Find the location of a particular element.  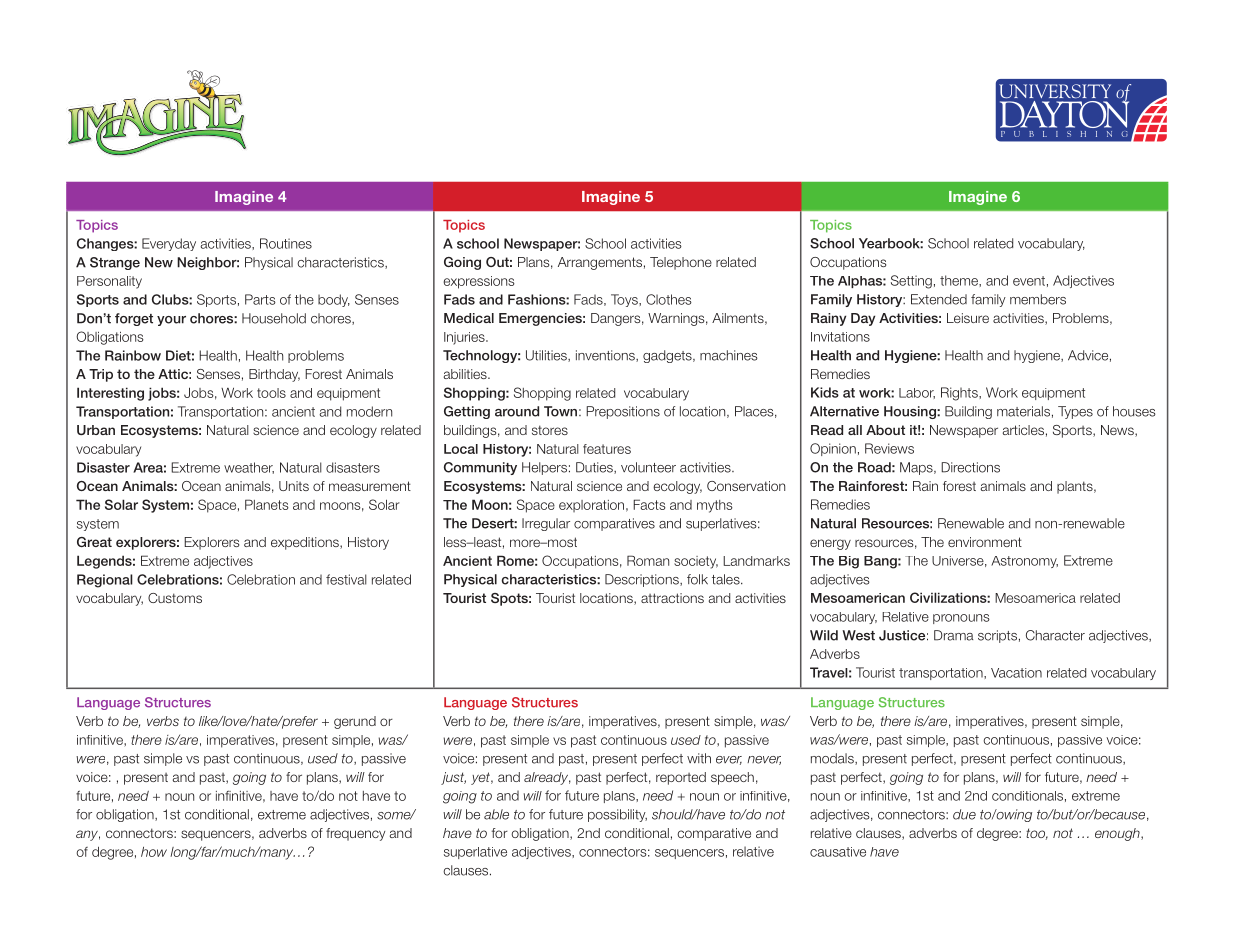

Routines is located at coordinates (286, 243).
